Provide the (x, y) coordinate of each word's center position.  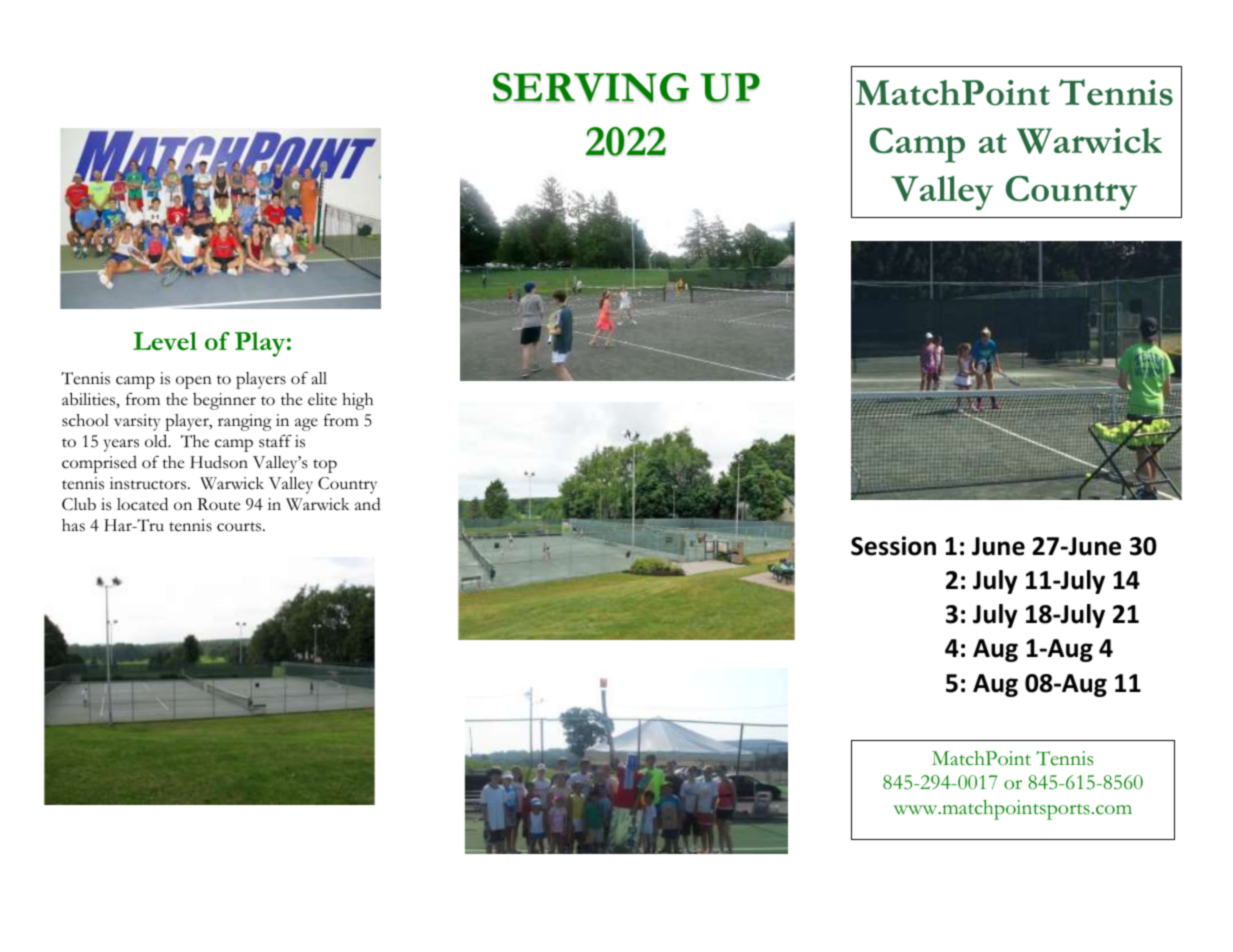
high (357, 401)
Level (165, 341)
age (306, 424)
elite (322, 399)
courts (240, 527)
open (194, 382)
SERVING (591, 87)
